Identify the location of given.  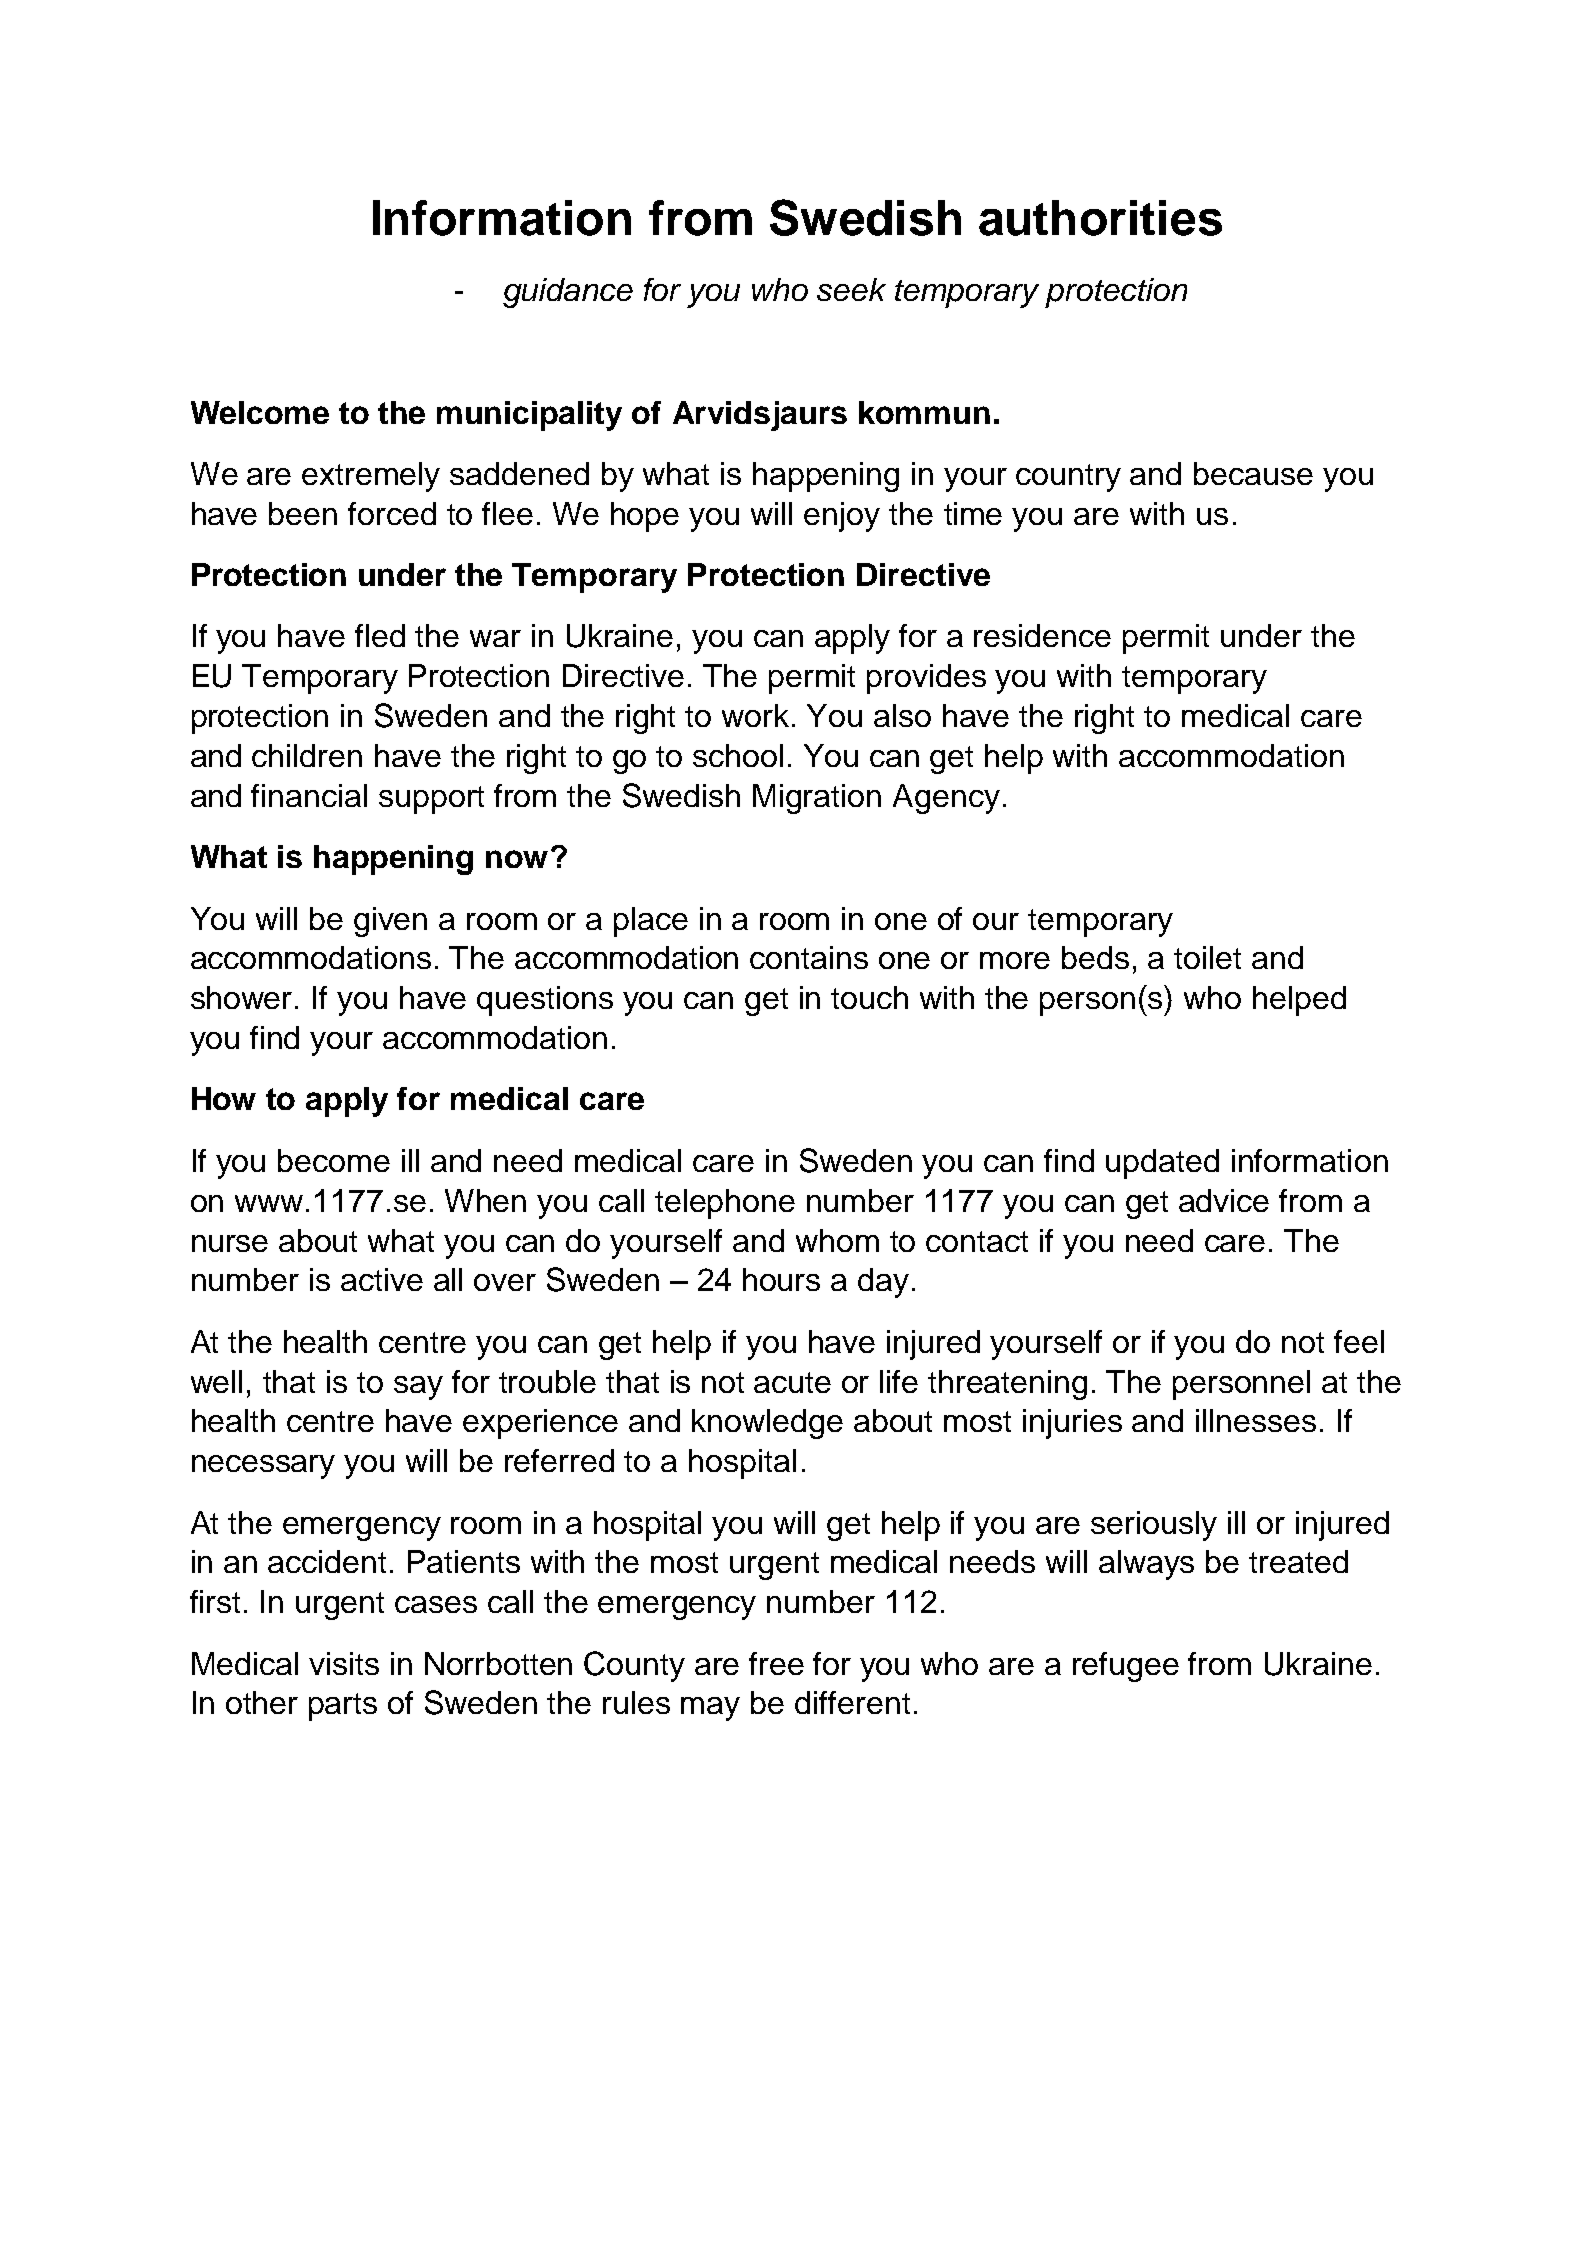
(390, 922).
